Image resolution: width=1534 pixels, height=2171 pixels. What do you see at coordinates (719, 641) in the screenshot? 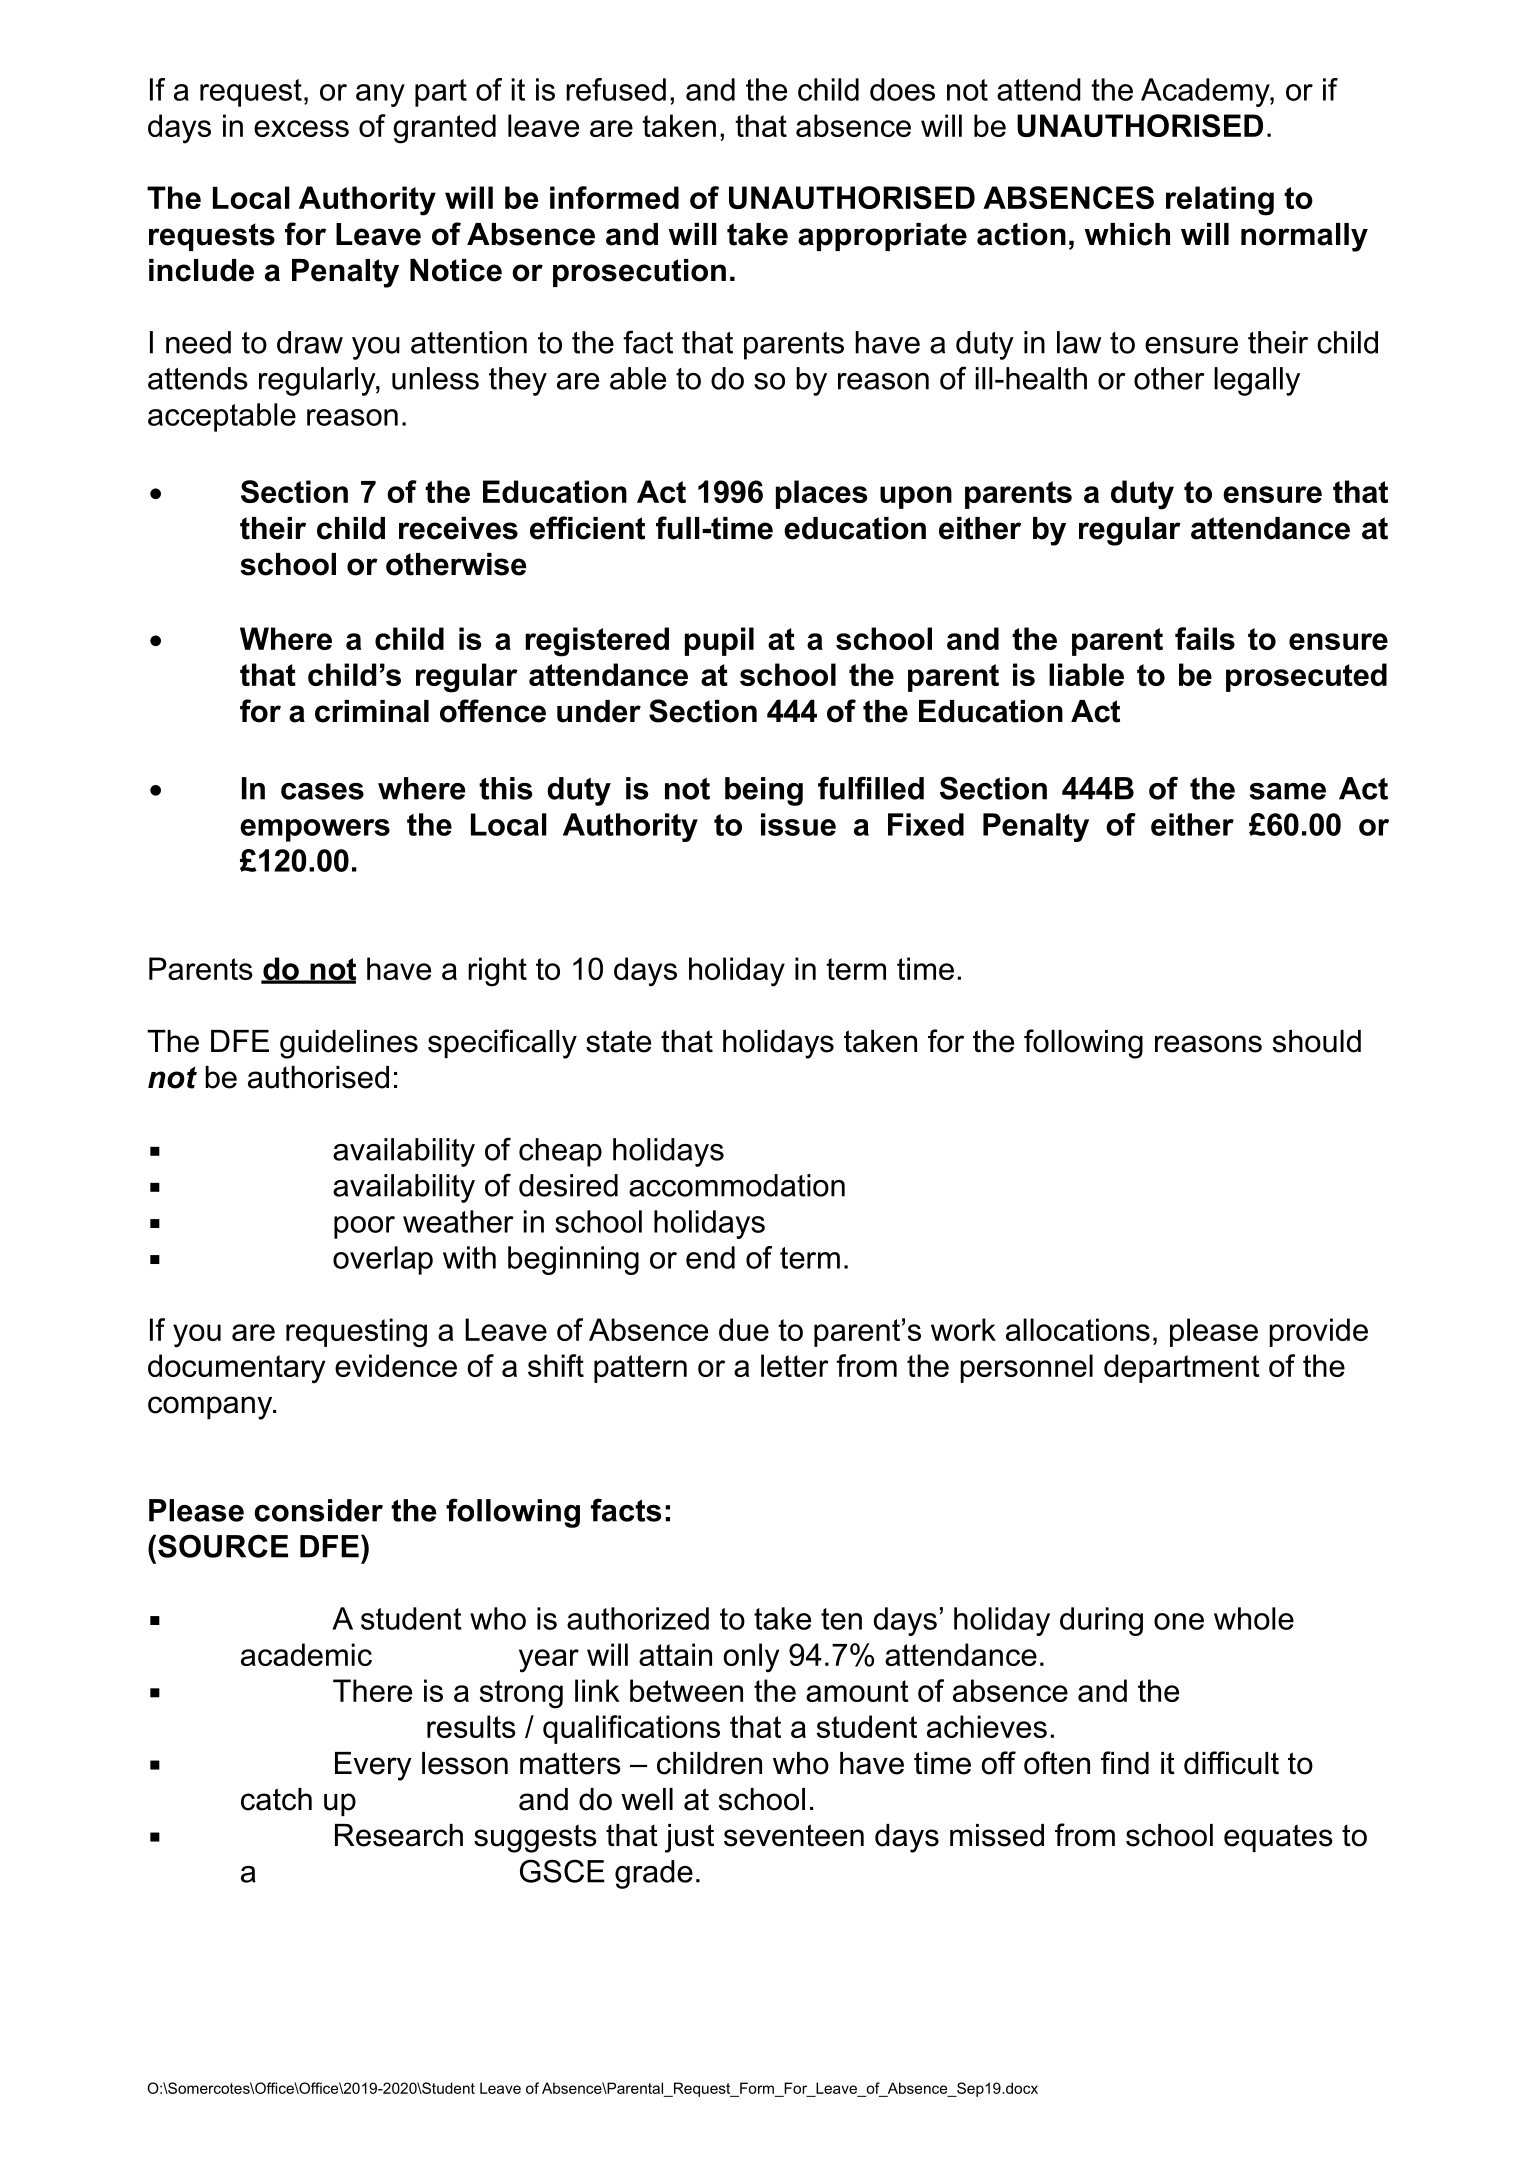
I see `pupil` at bounding box center [719, 641].
